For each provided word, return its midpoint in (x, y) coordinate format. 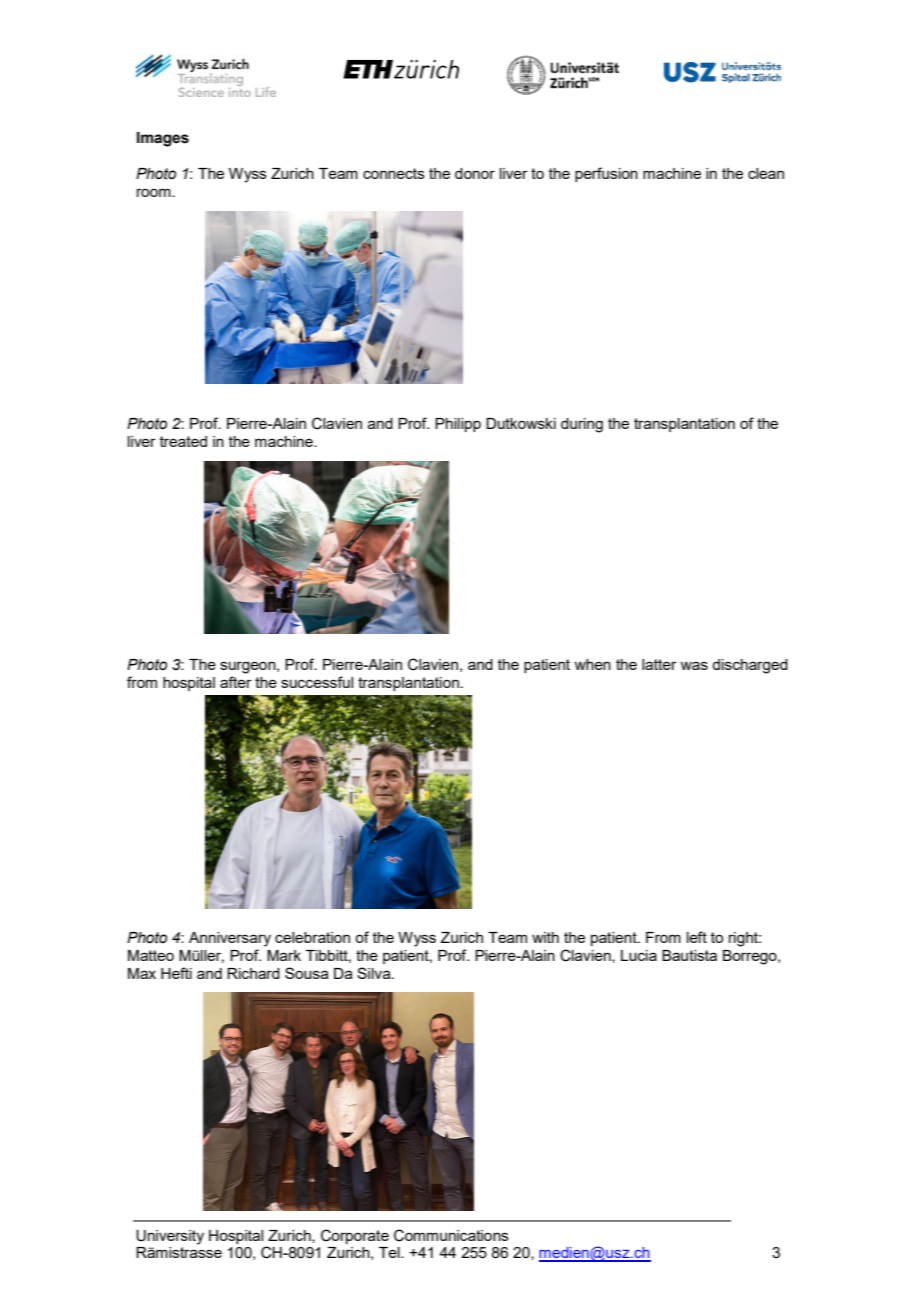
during (582, 425)
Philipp (458, 425)
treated (183, 441)
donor (475, 173)
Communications (451, 1235)
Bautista (689, 955)
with (545, 937)
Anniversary (230, 939)
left (697, 937)
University (170, 1237)
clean (766, 173)
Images (163, 139)
